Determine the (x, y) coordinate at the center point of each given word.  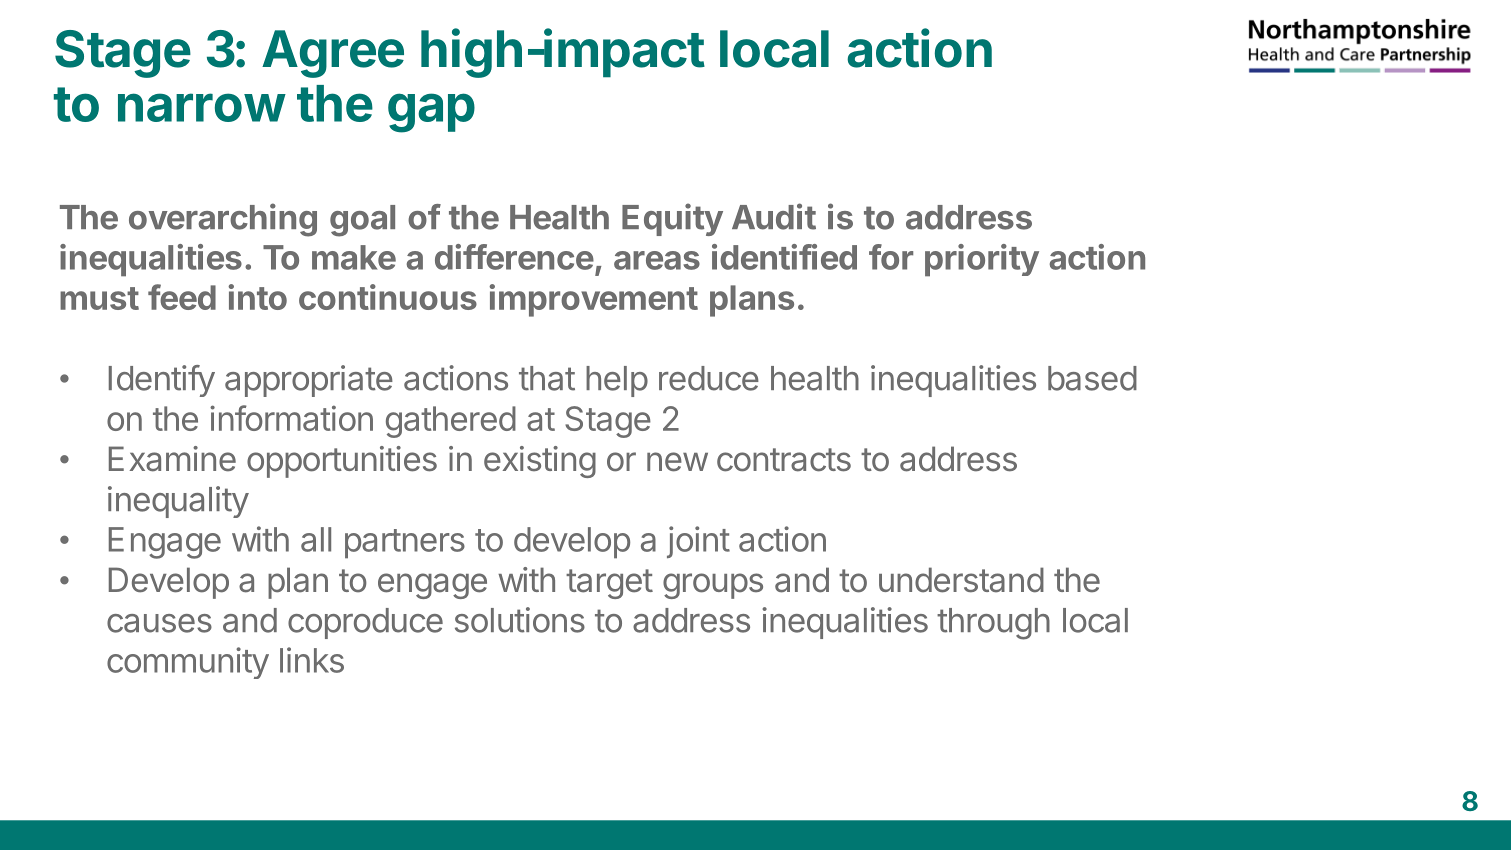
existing (540, 462)
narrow (201, 107)
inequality (178, 502)
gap (431, 113)
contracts (784, 460)
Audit (774, 216)
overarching (223, 220)
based (1092, 378)
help (617, 381)
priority (982, 260)
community (188, 663)
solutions (520, 620)
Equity (672, 219)
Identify (162, 381)
